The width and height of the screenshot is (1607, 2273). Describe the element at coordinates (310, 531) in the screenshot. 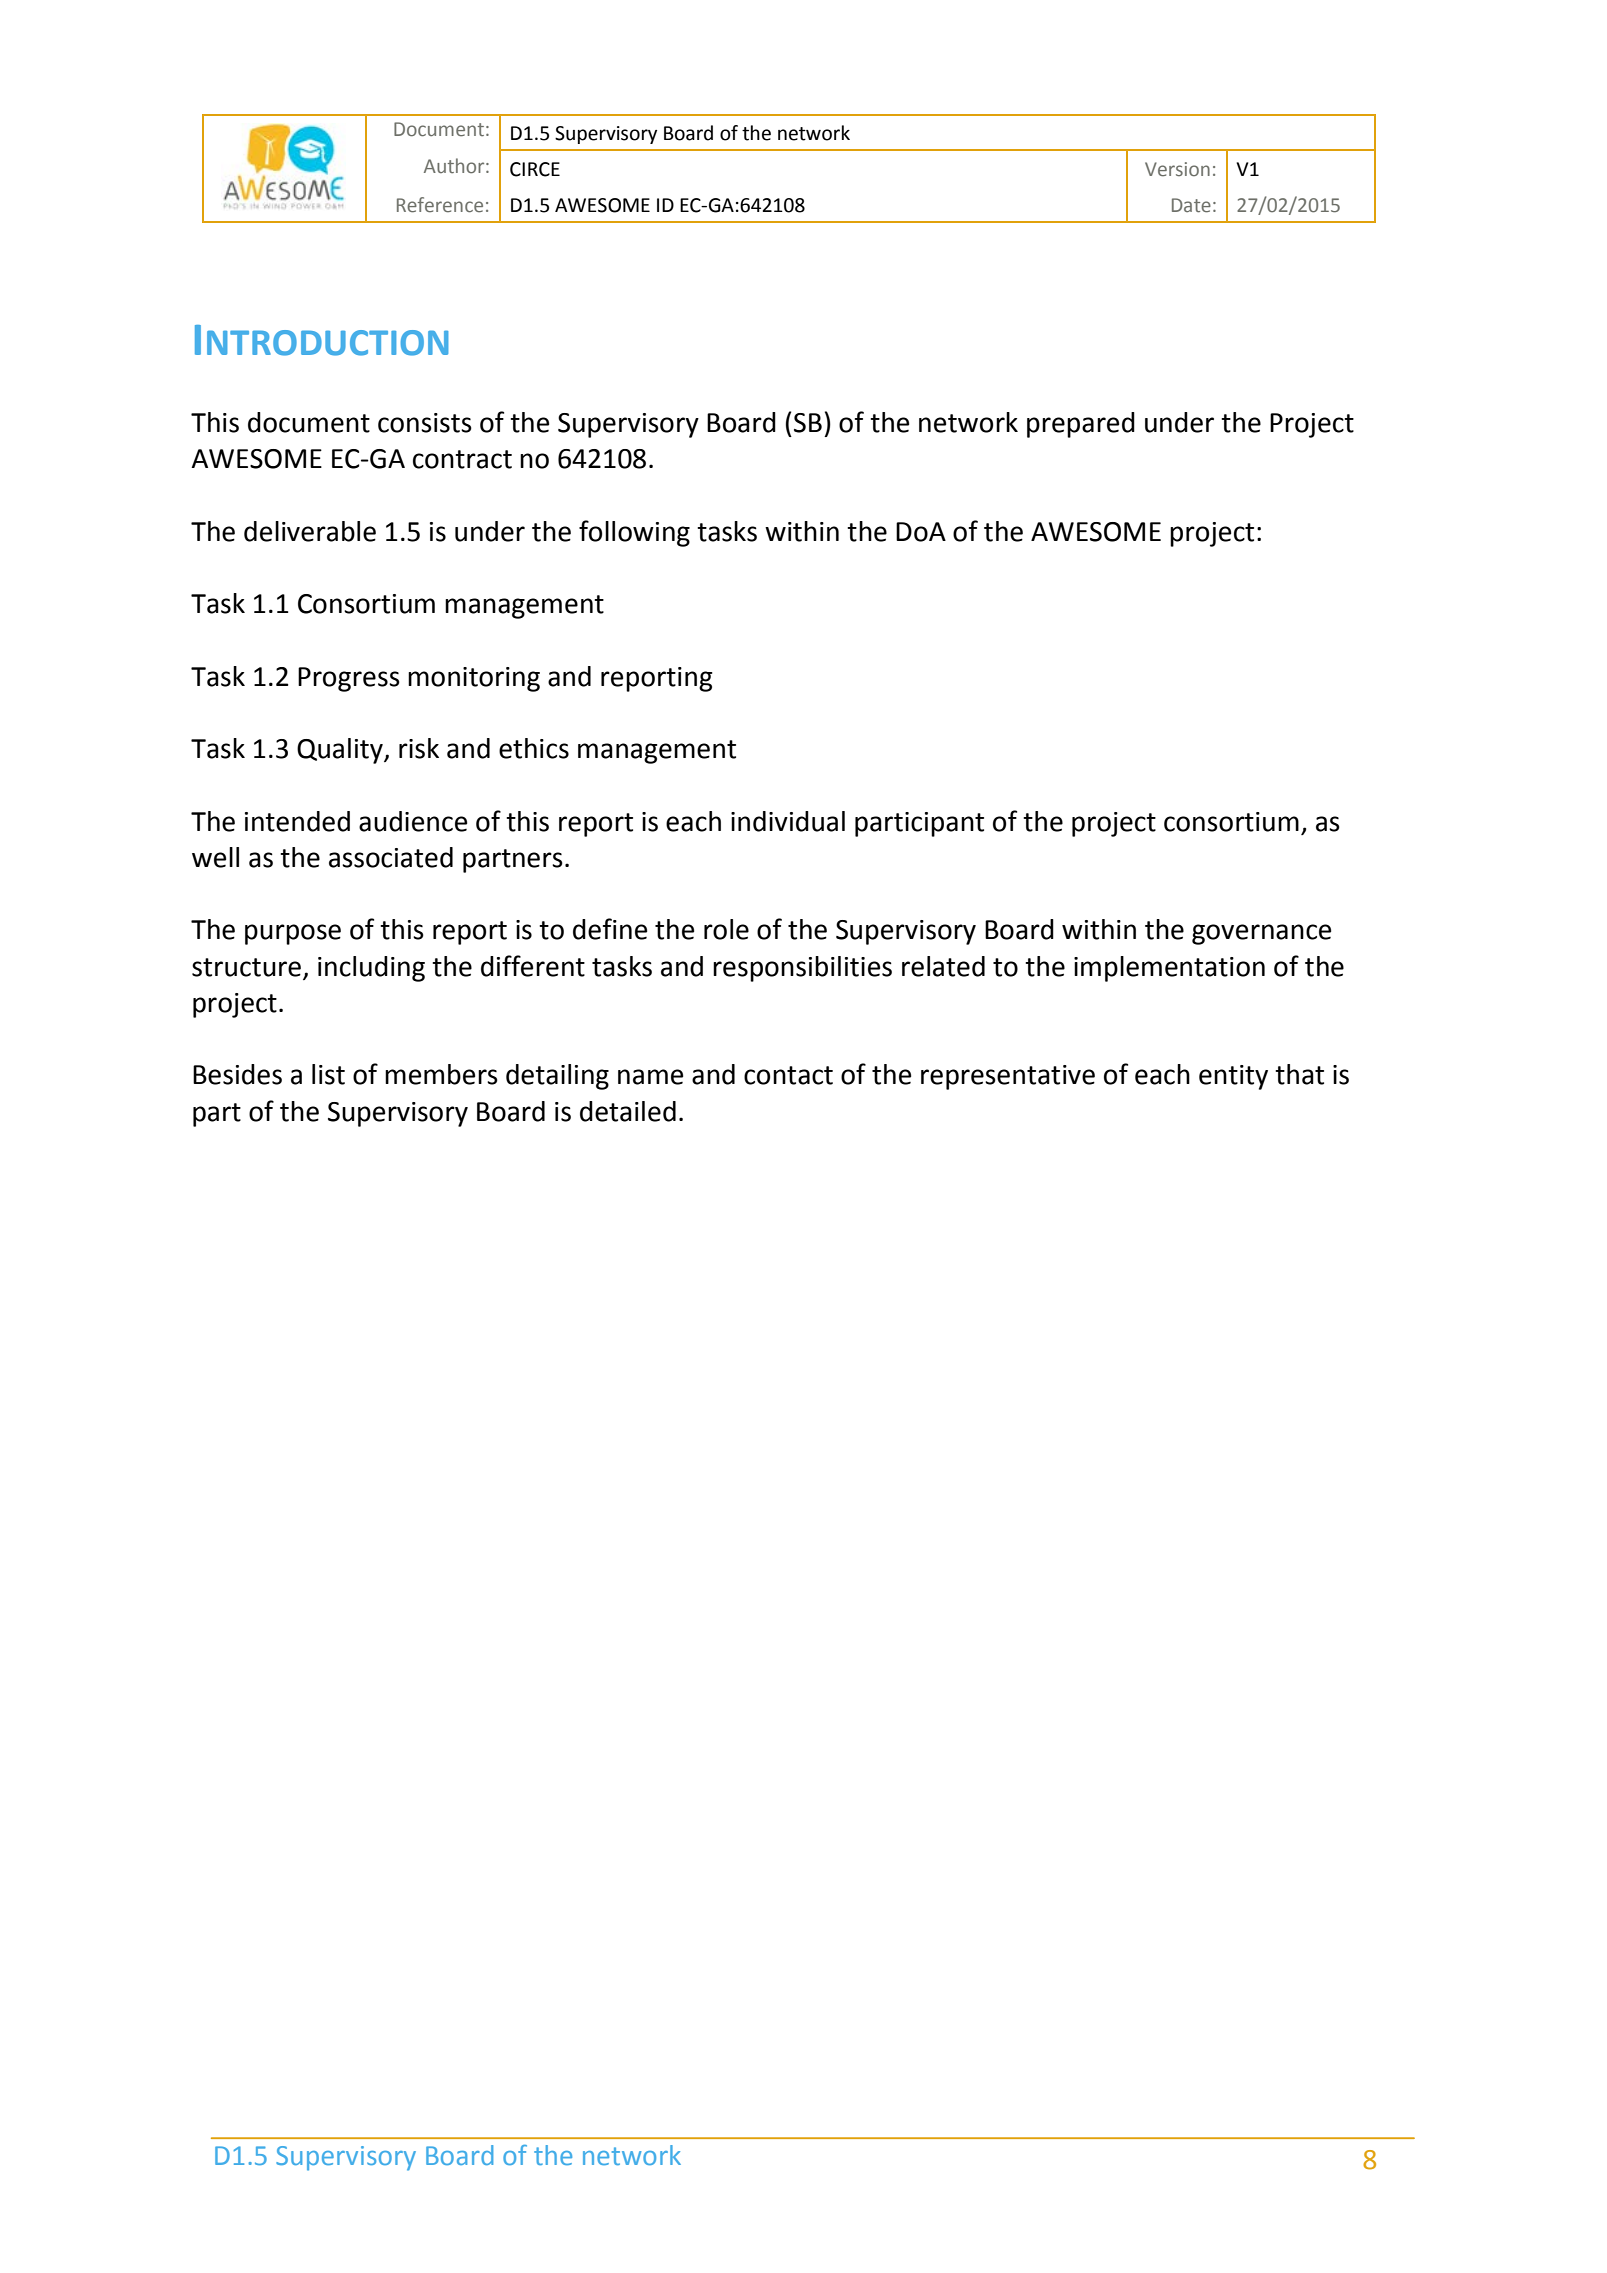

I see `deliverable` at that location.
